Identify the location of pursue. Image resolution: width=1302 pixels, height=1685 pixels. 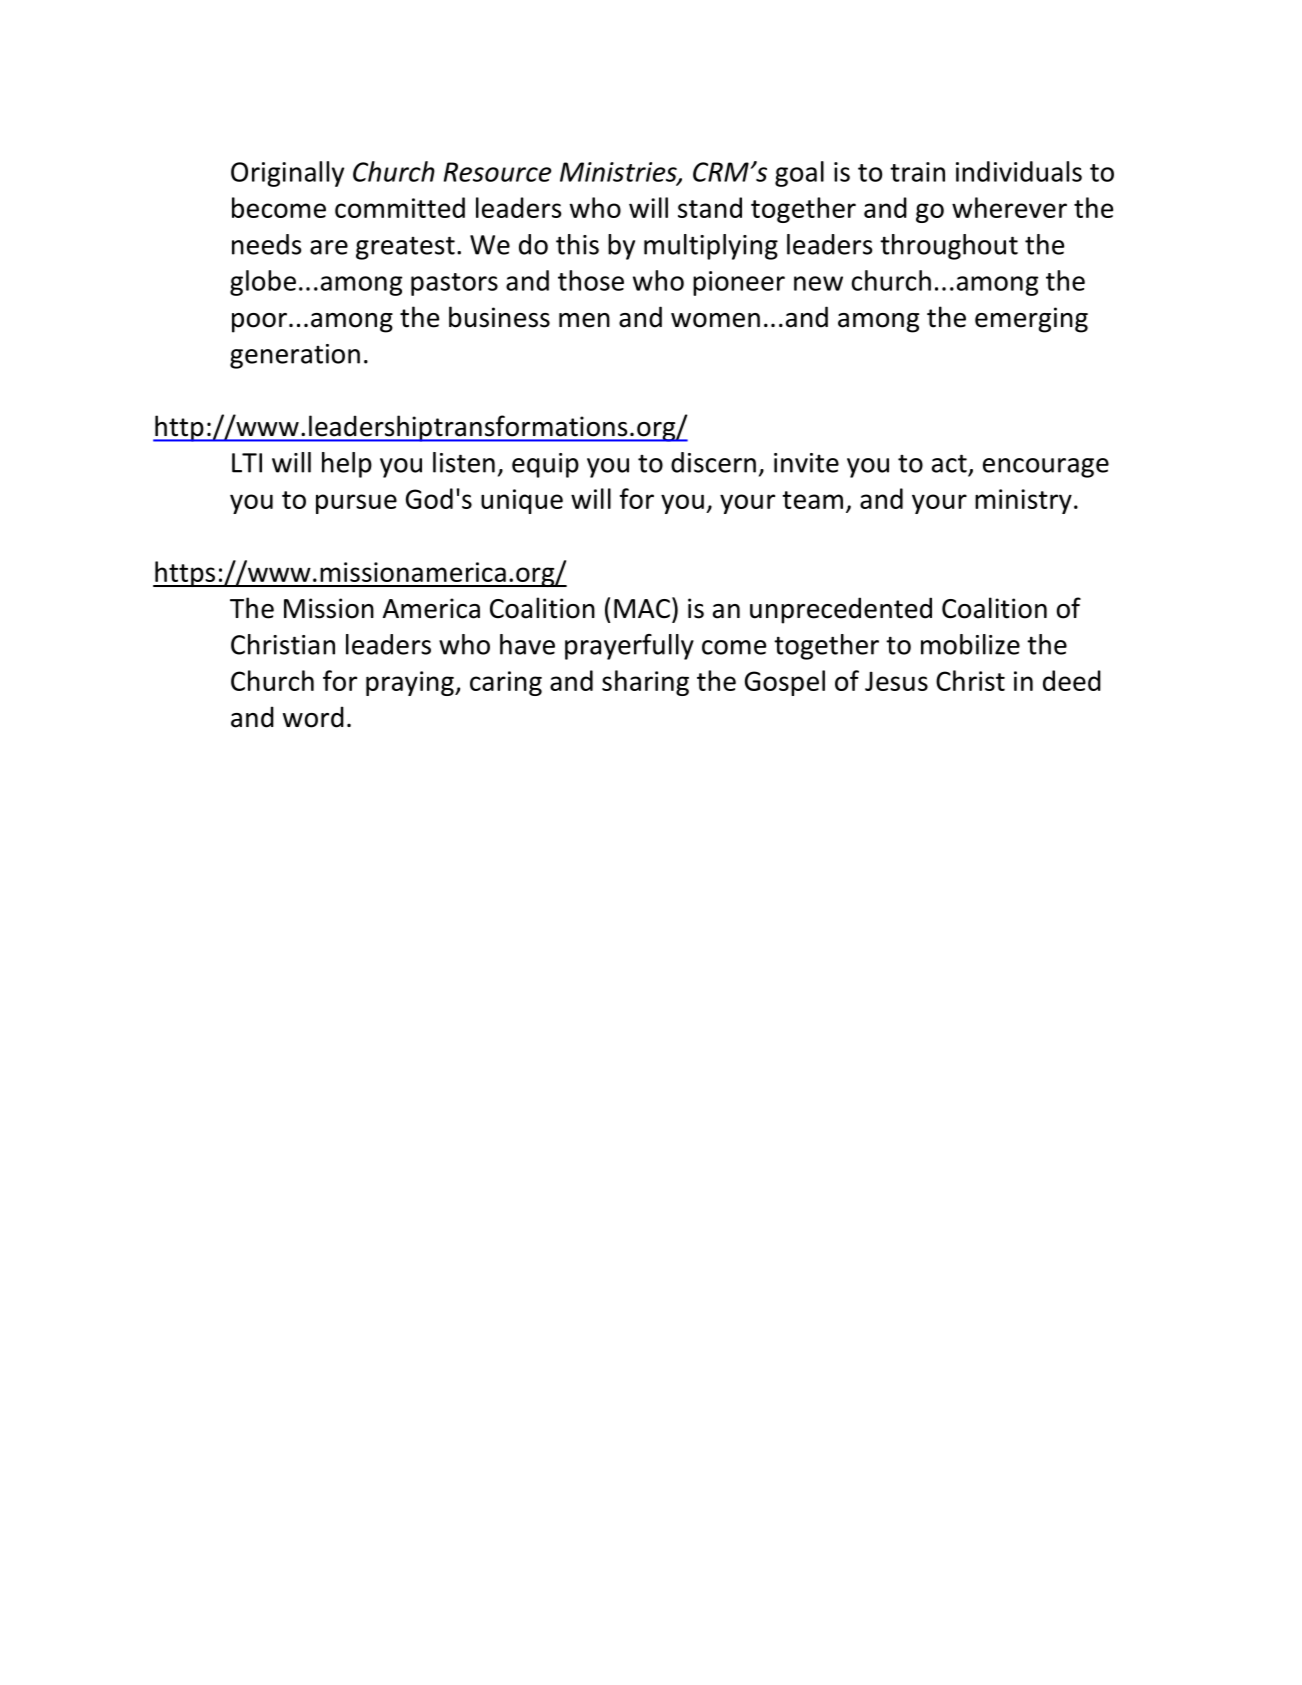
(356, 504).
